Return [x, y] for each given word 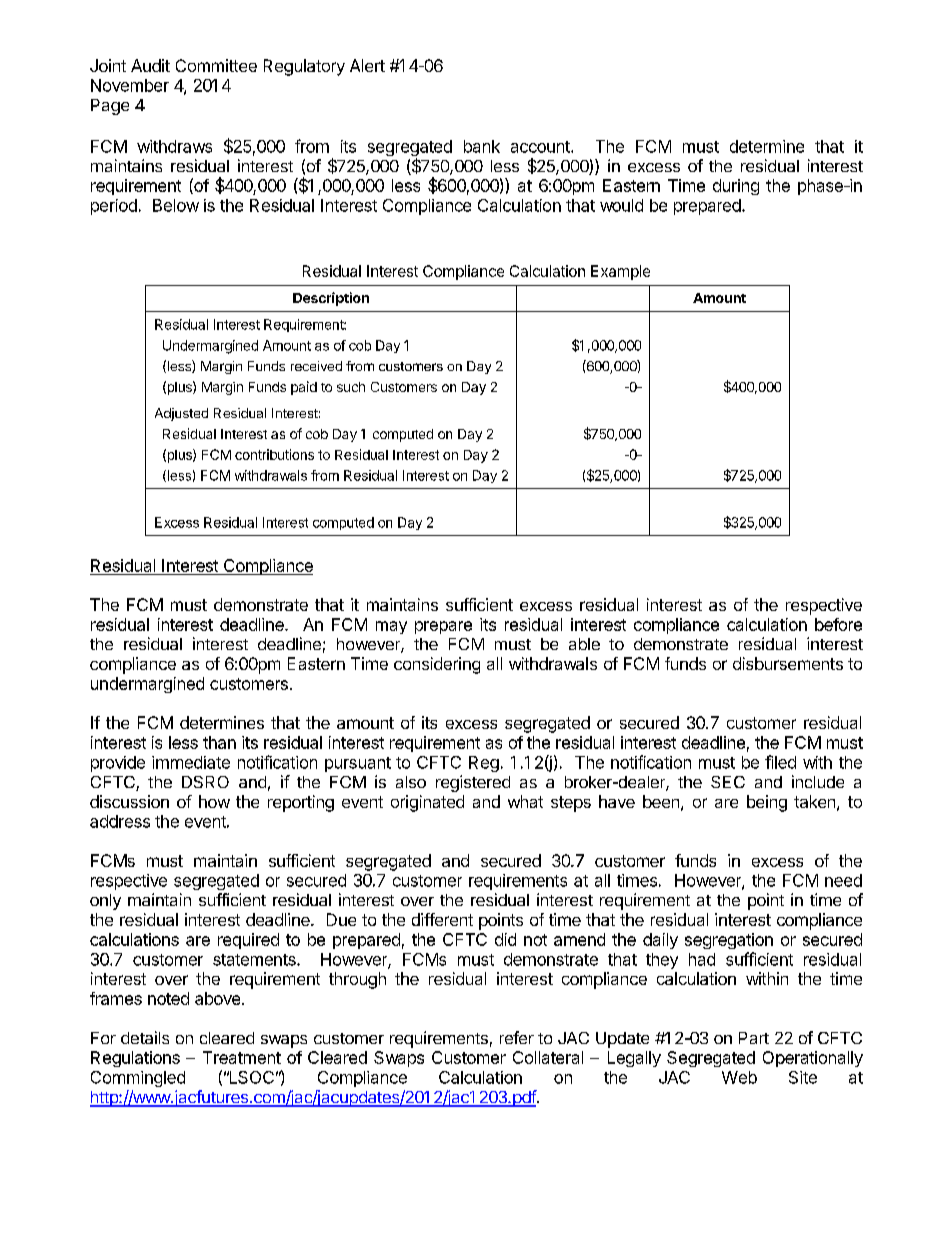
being [767, 803]
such [351, 387]
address [120, 821]
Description [331, 299]
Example [620, 272]
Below [176, 205]
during [736, 187]
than [219, 742]
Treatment [242, 1057]
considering [437, 665]
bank [482, 146]
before [838, 624]
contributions [274, 454]
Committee [216, 65]
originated [427, 803]
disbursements [788, 663]
